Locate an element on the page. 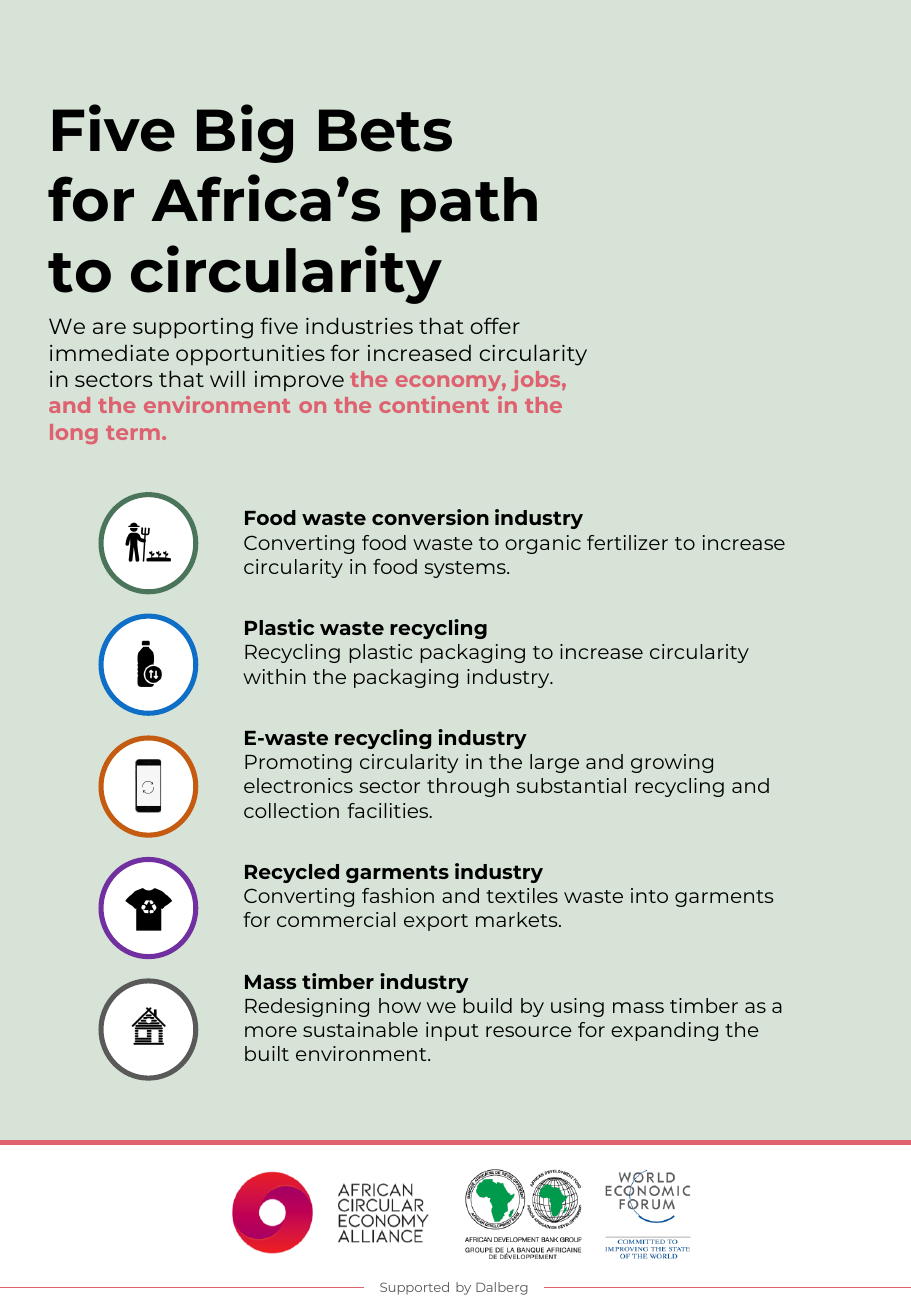  Supported is located at coordinates (414, 1288).
